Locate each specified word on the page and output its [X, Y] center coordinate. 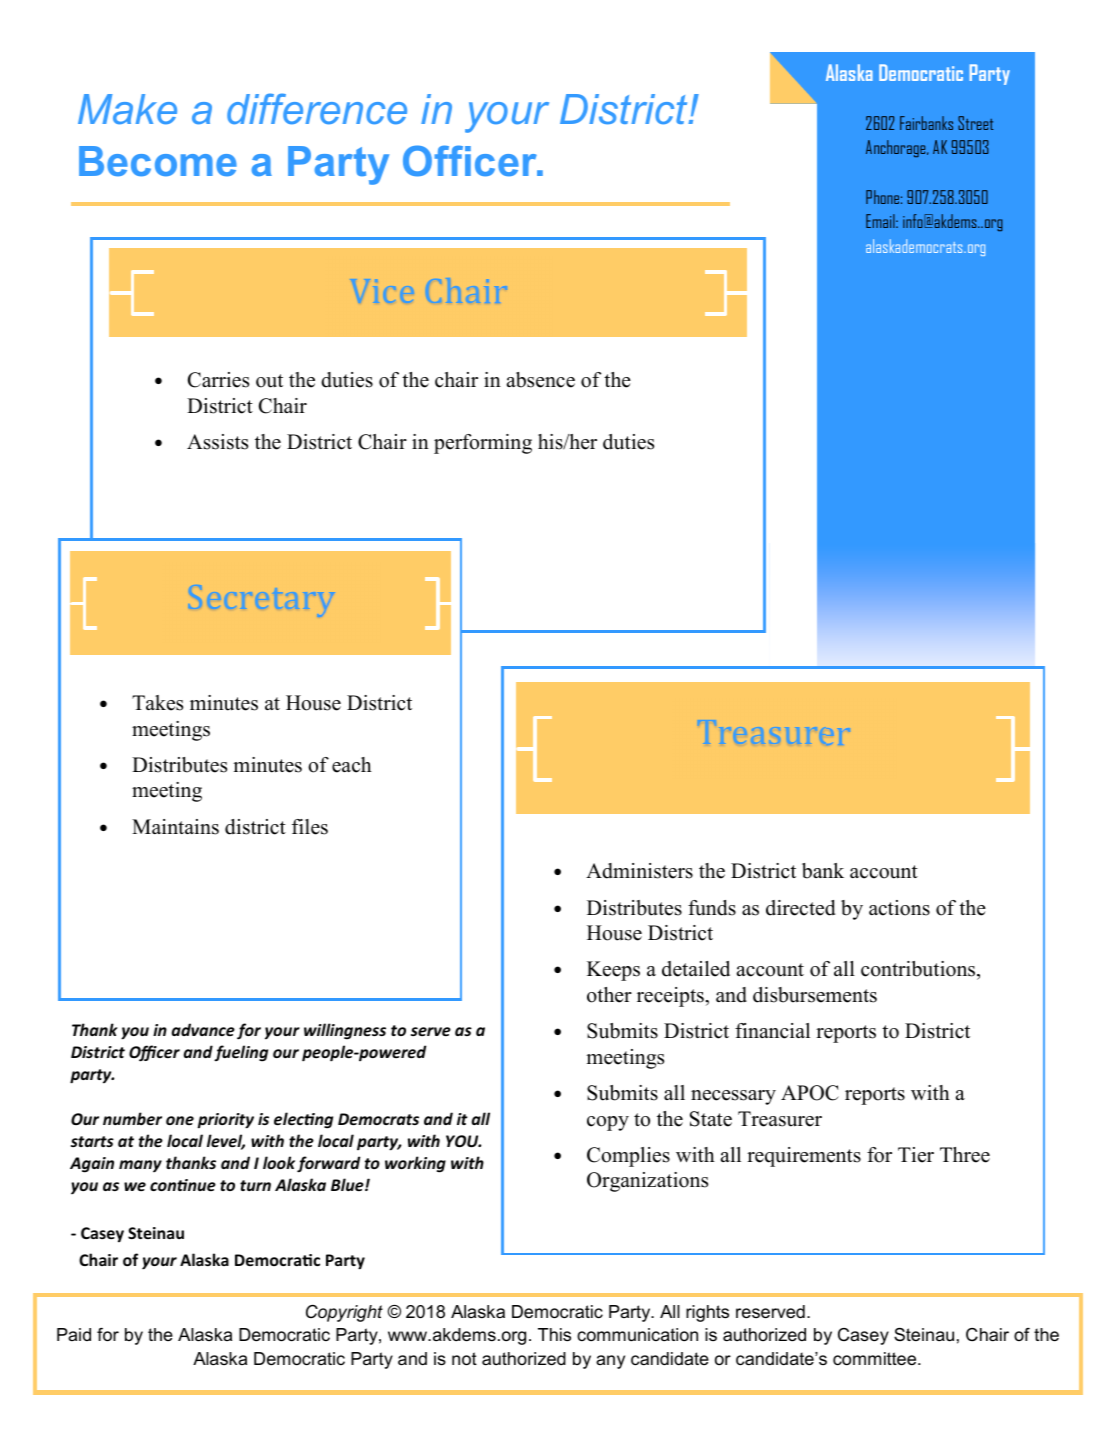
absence [541, 380]
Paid [74, 1334]
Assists [217, 442]
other [609, 995]
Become [158, 161]
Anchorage [897, 148]
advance [203, 1029]
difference [317, 109]
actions [899, 908]
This [554, 1335]
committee [876, 1359]
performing [483, 444]
